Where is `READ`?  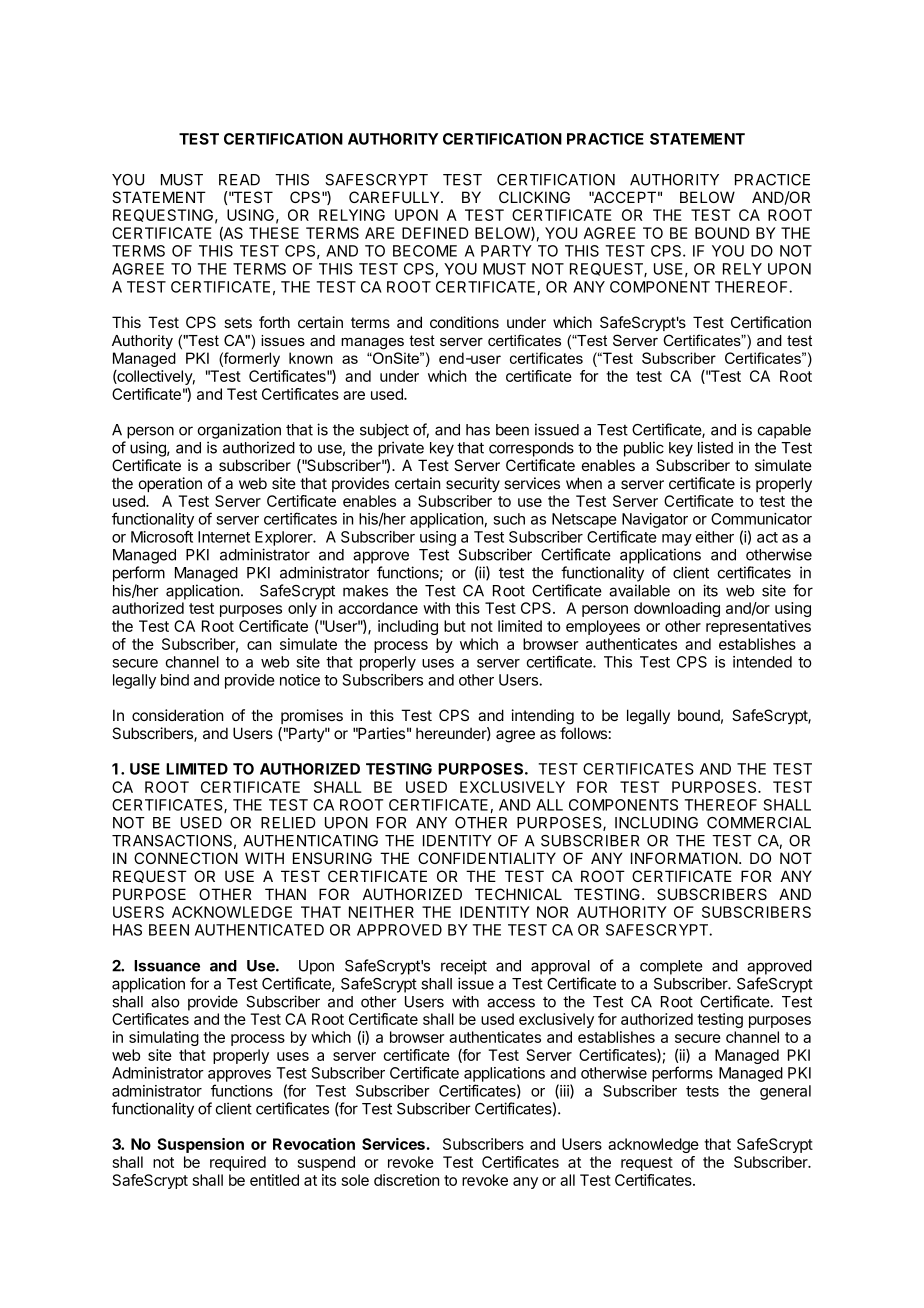 READ is located at coordinates (239, 180).
